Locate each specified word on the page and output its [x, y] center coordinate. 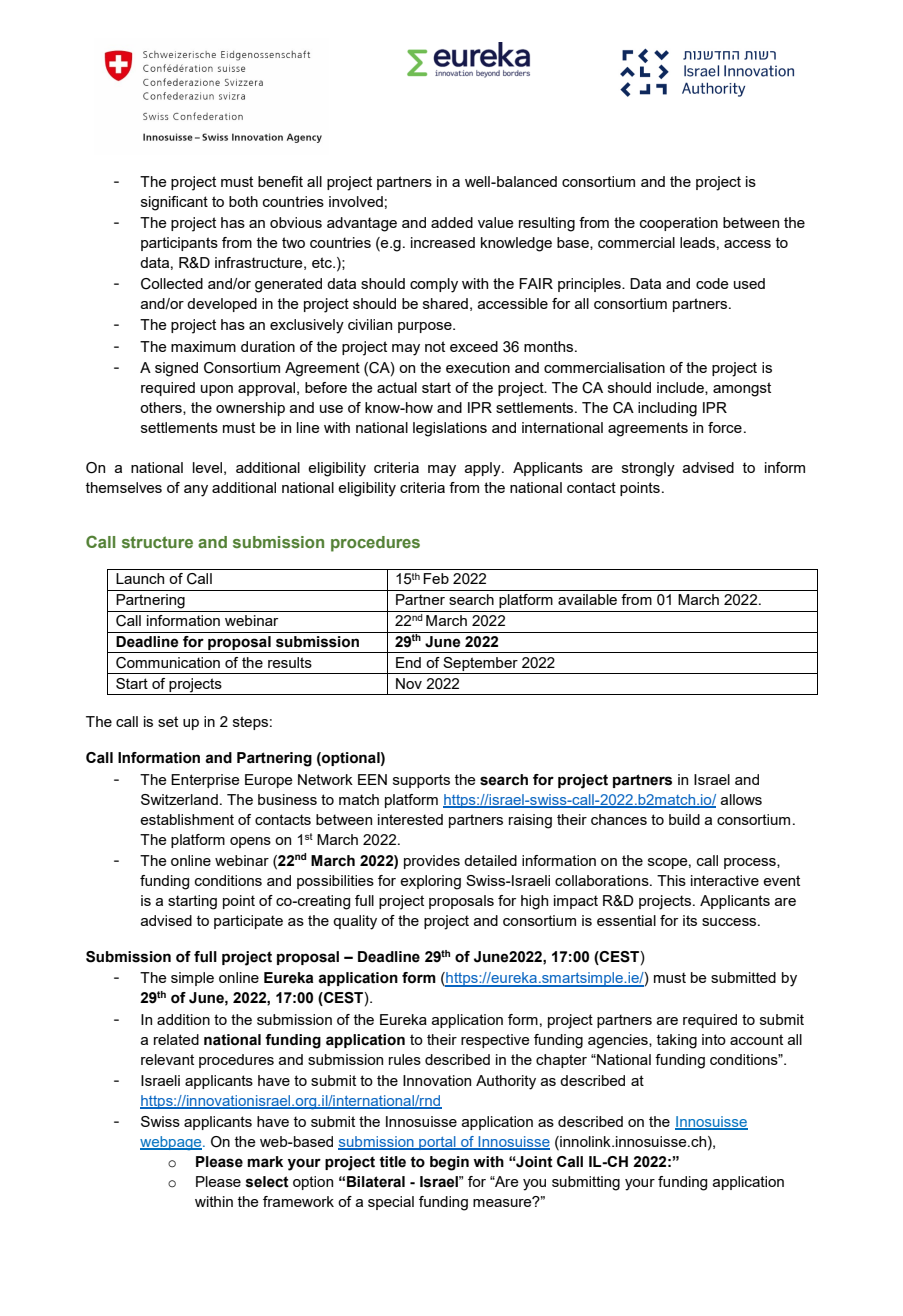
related [176, 1039]
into [714, 1039]
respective [495, 1041]
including [667, 409]
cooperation [679, 224]
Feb [436, 578]
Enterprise [205, 781]
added [452, 222]
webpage [172, 1143]
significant [174, 203]
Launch [140, 578]
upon [217, 390]
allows [741, 799]
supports [421, 781]
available [587, 599]
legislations [450, 429]
